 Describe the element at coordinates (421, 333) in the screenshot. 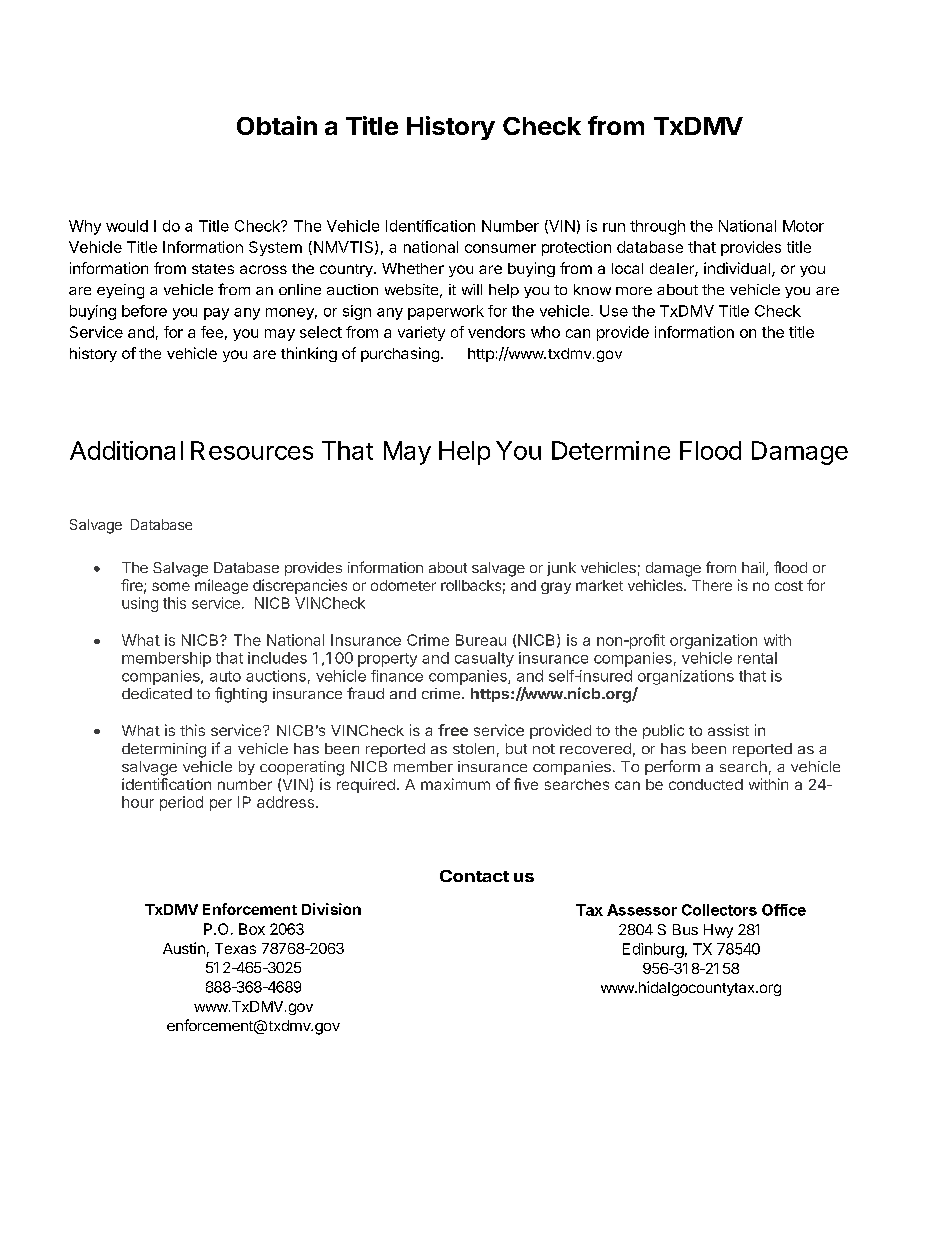

I see `variety` at that location.
